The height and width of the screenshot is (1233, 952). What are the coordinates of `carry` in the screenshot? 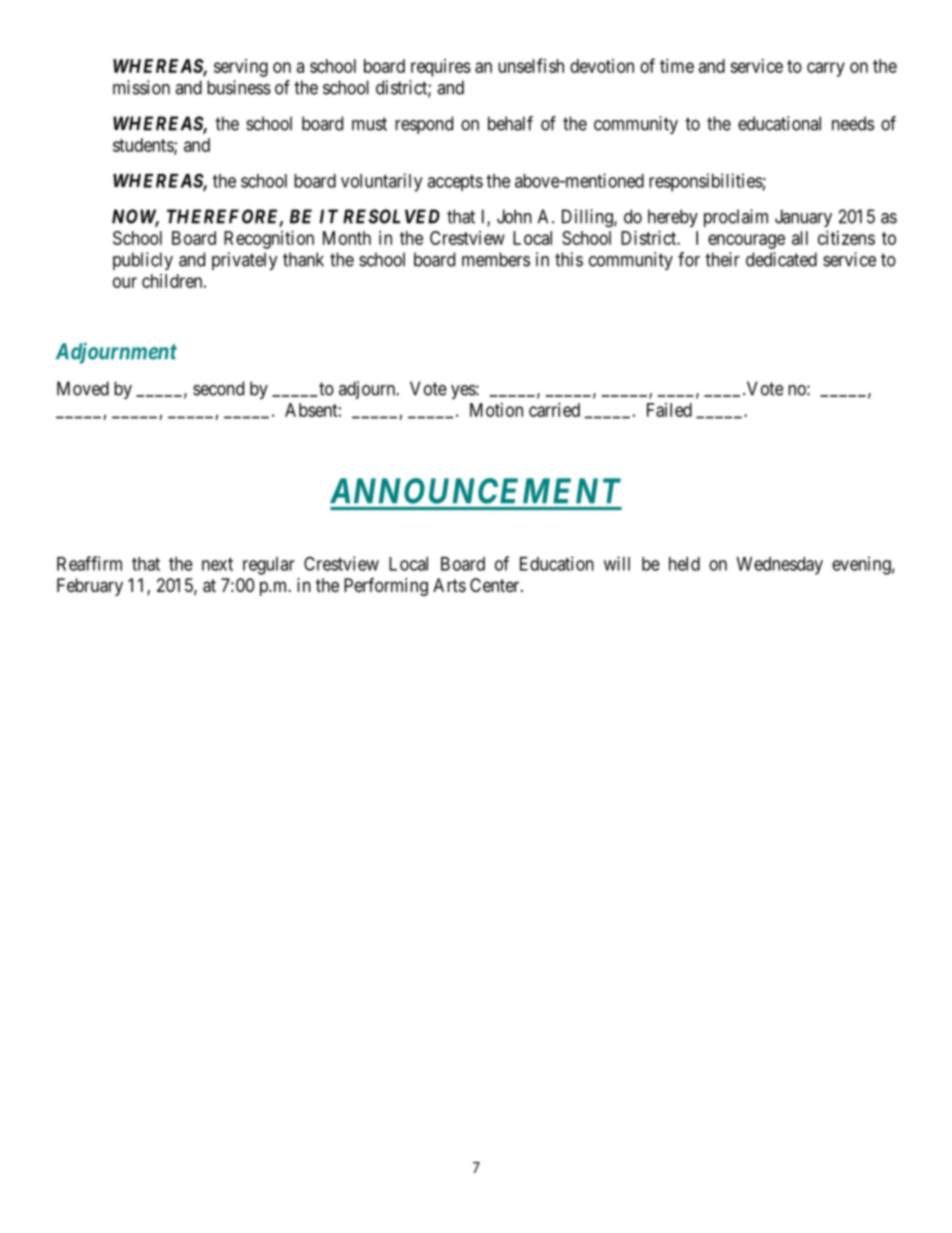 It's located at (826, 69).
